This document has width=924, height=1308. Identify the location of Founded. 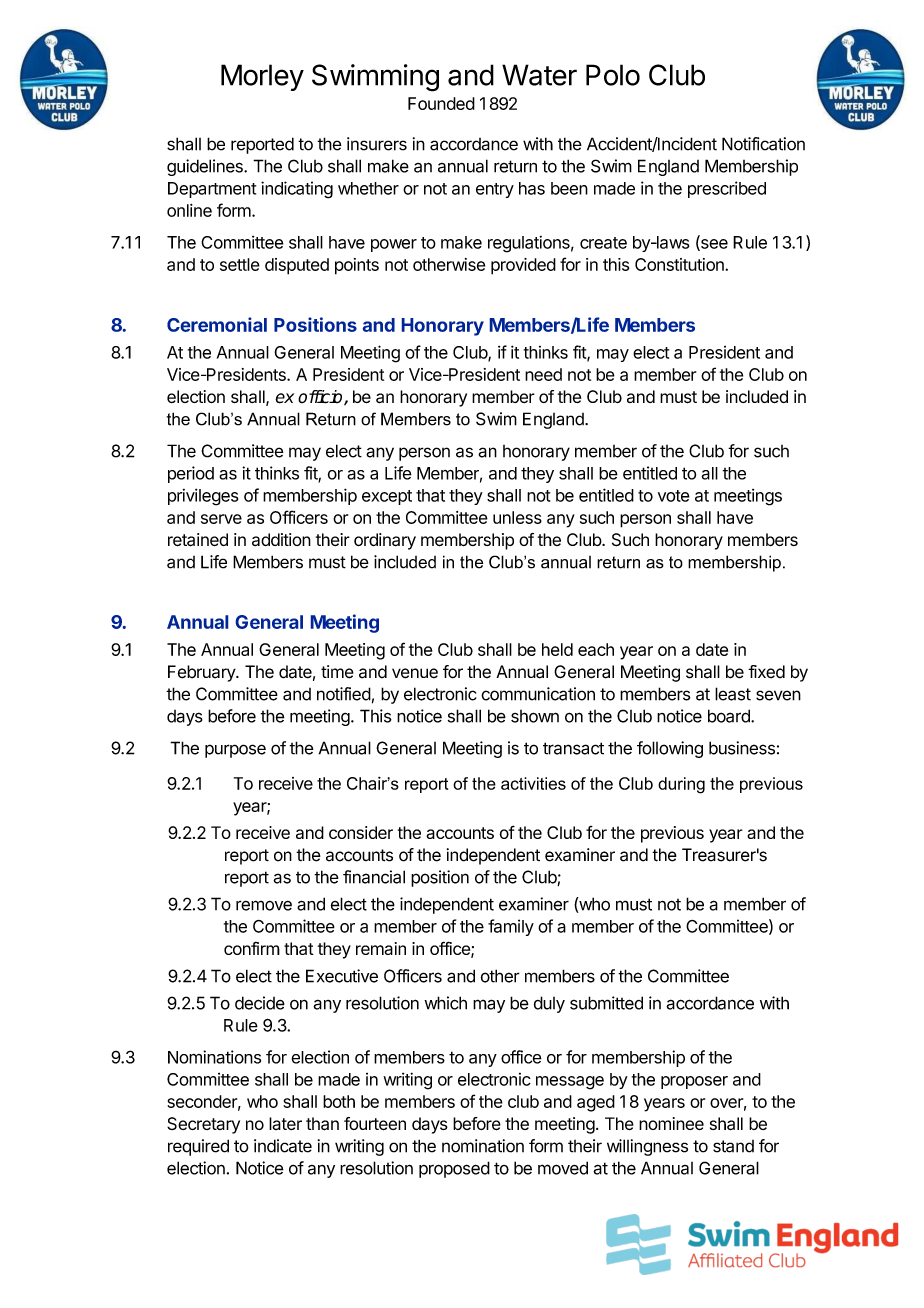
(441, 103).
